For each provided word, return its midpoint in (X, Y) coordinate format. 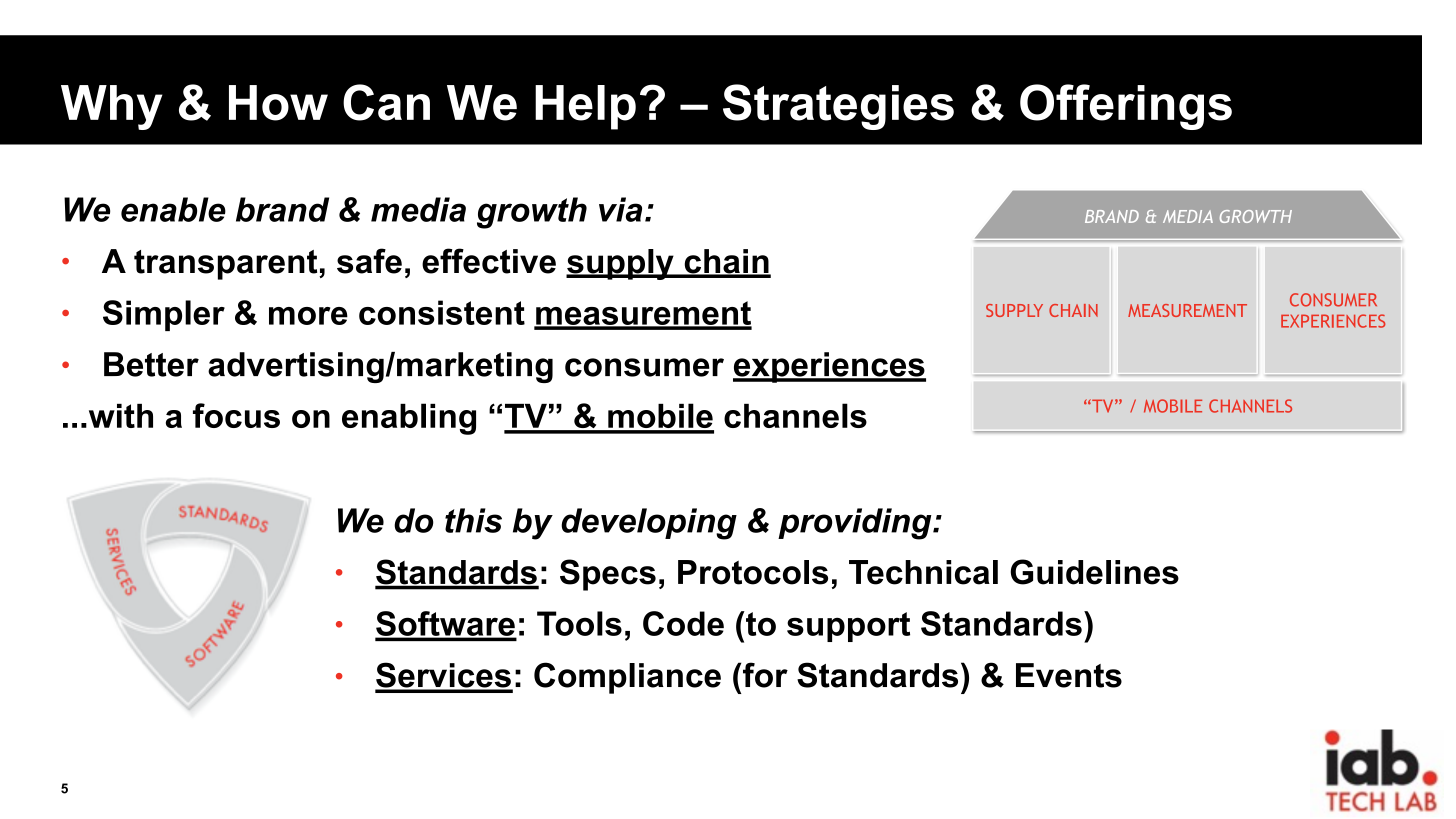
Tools (579, 623)
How (278, 103)
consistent (442, 312)
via (620, 209)
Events (1069, 675)
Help (585, 107)
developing (649, 524)
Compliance (627, 678)
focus (236, 415)
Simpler (164, 315)
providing (856, 524)
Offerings (1126, 107)
